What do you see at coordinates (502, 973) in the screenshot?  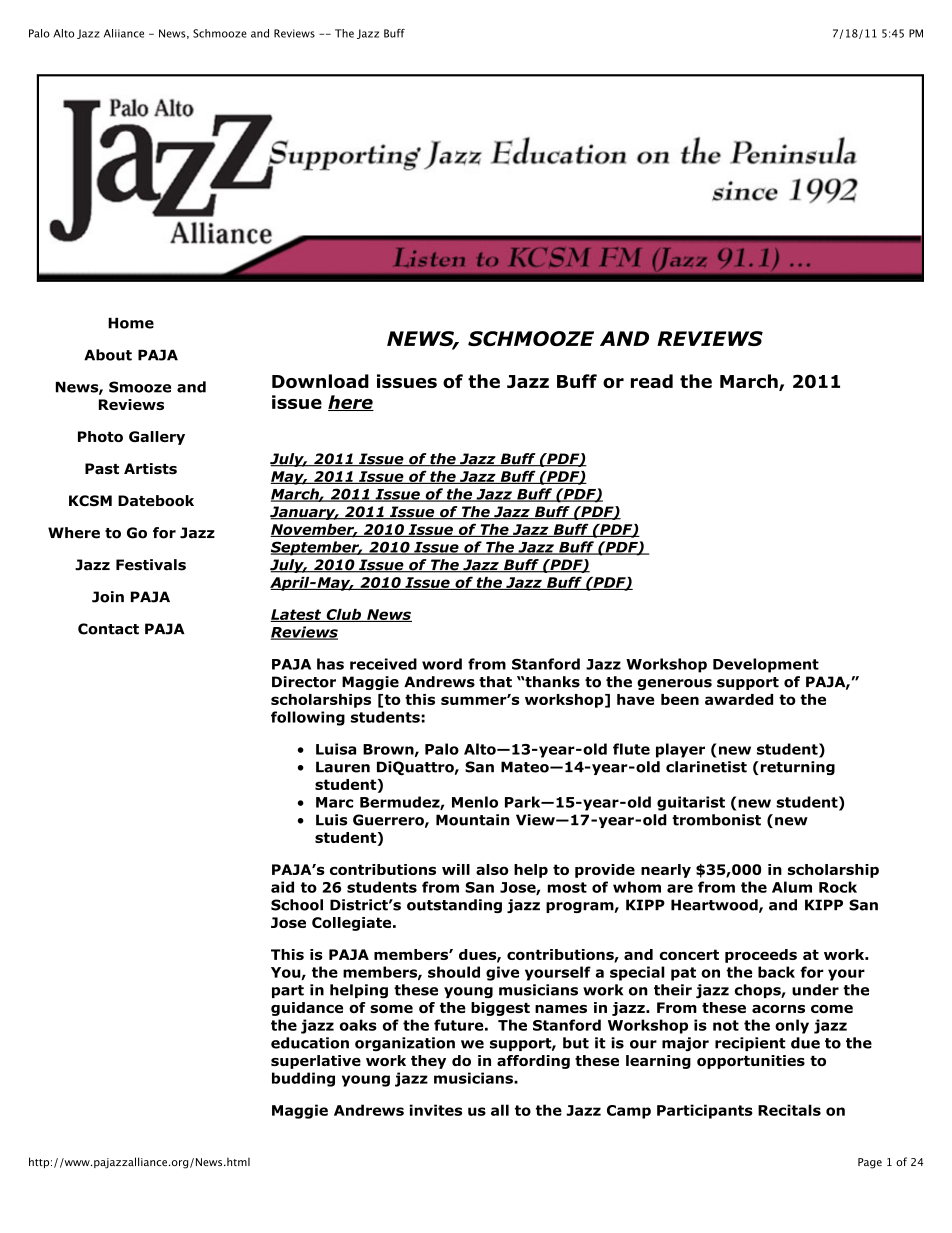 I see `give` at bounding box center [502, 973].
